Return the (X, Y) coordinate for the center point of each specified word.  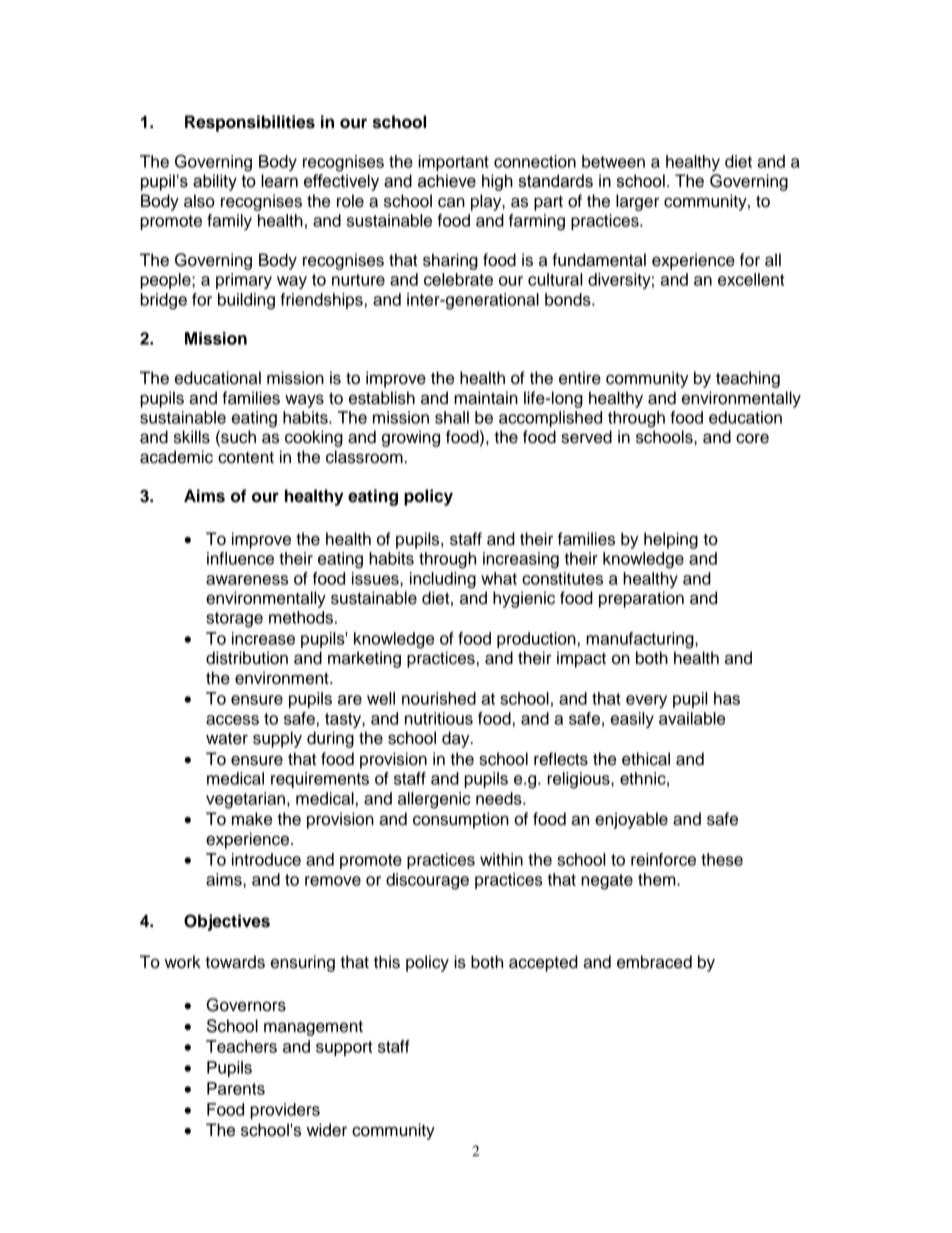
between (613, 161)
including (443, 580)
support (344, 1048)
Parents (236, 1088)
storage (234, 620)
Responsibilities (250, 123)
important (453, 163)
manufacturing (641, 640)
